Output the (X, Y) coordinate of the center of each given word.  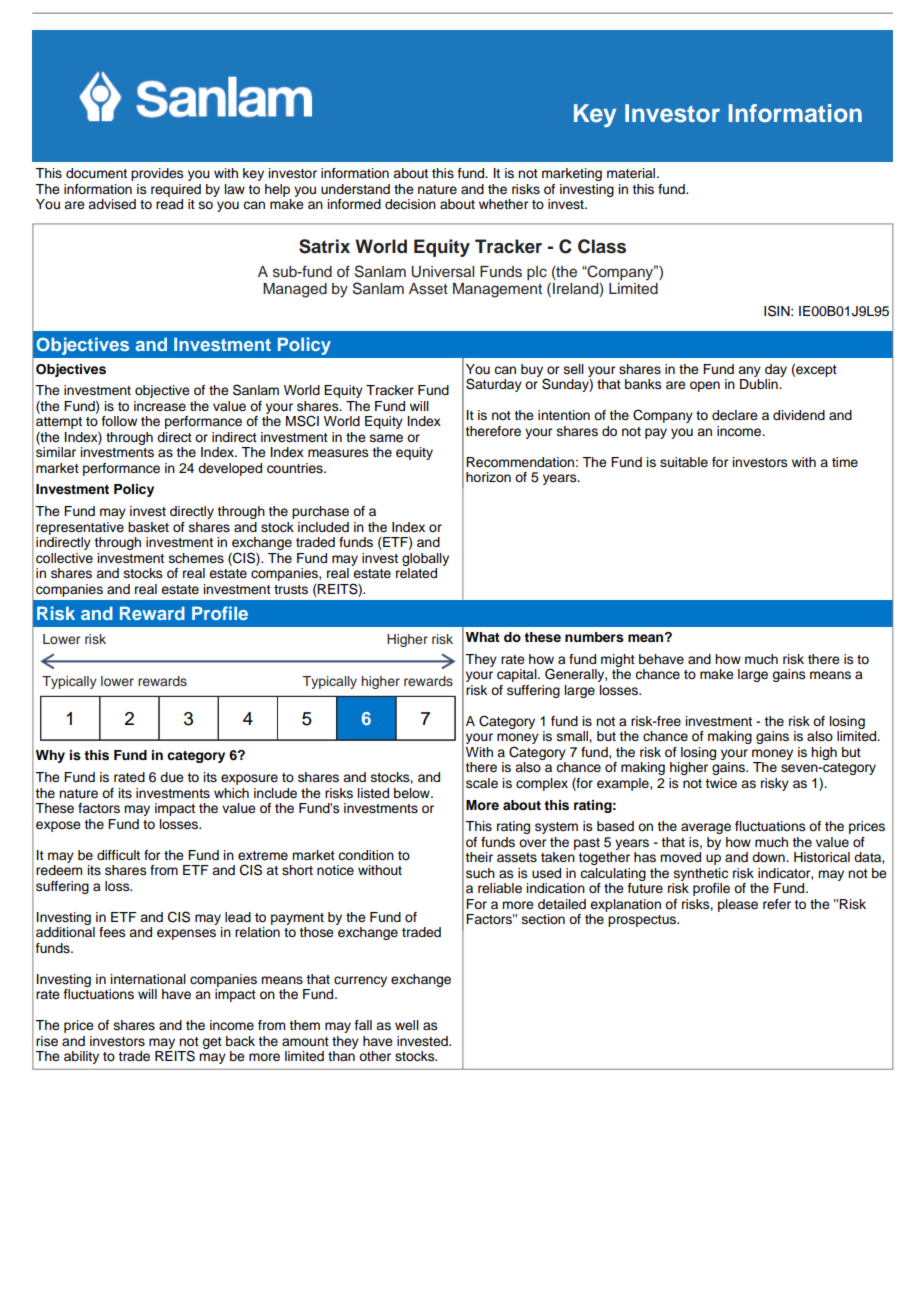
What (483, 637)
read (169, 204)
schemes (196, 558)
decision (410, 204)
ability (81, 1057)
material (632, 173)
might (618, 660)
